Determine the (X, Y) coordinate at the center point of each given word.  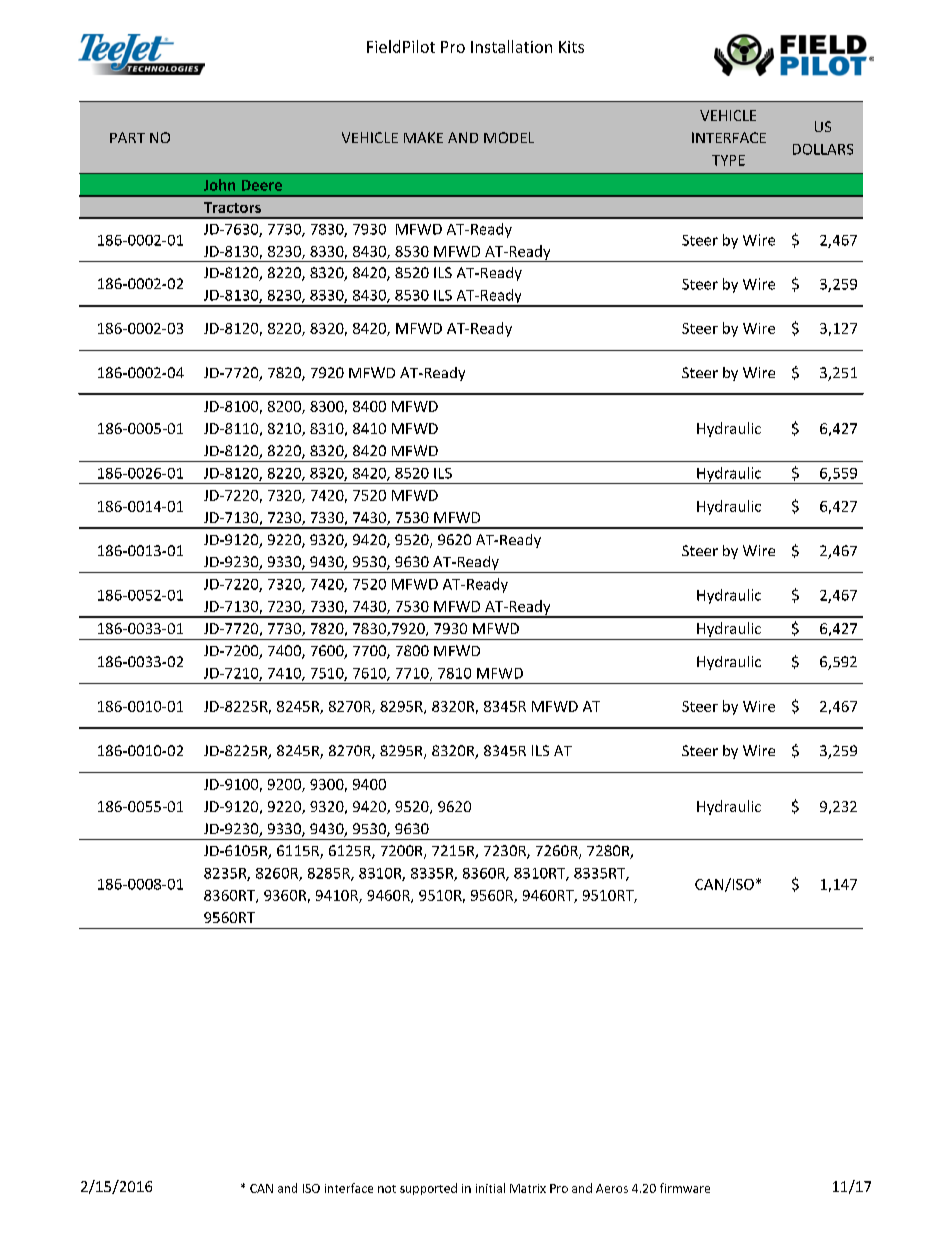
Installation (511, 46)
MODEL (509, 137)
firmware (685, 1188)
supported (428, 1189)
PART (127, 137)
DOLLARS (823, 149)
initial (490, 1188)
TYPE (728, 160)
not (387, 1189)
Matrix (528, 1188)
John (219, 185)
